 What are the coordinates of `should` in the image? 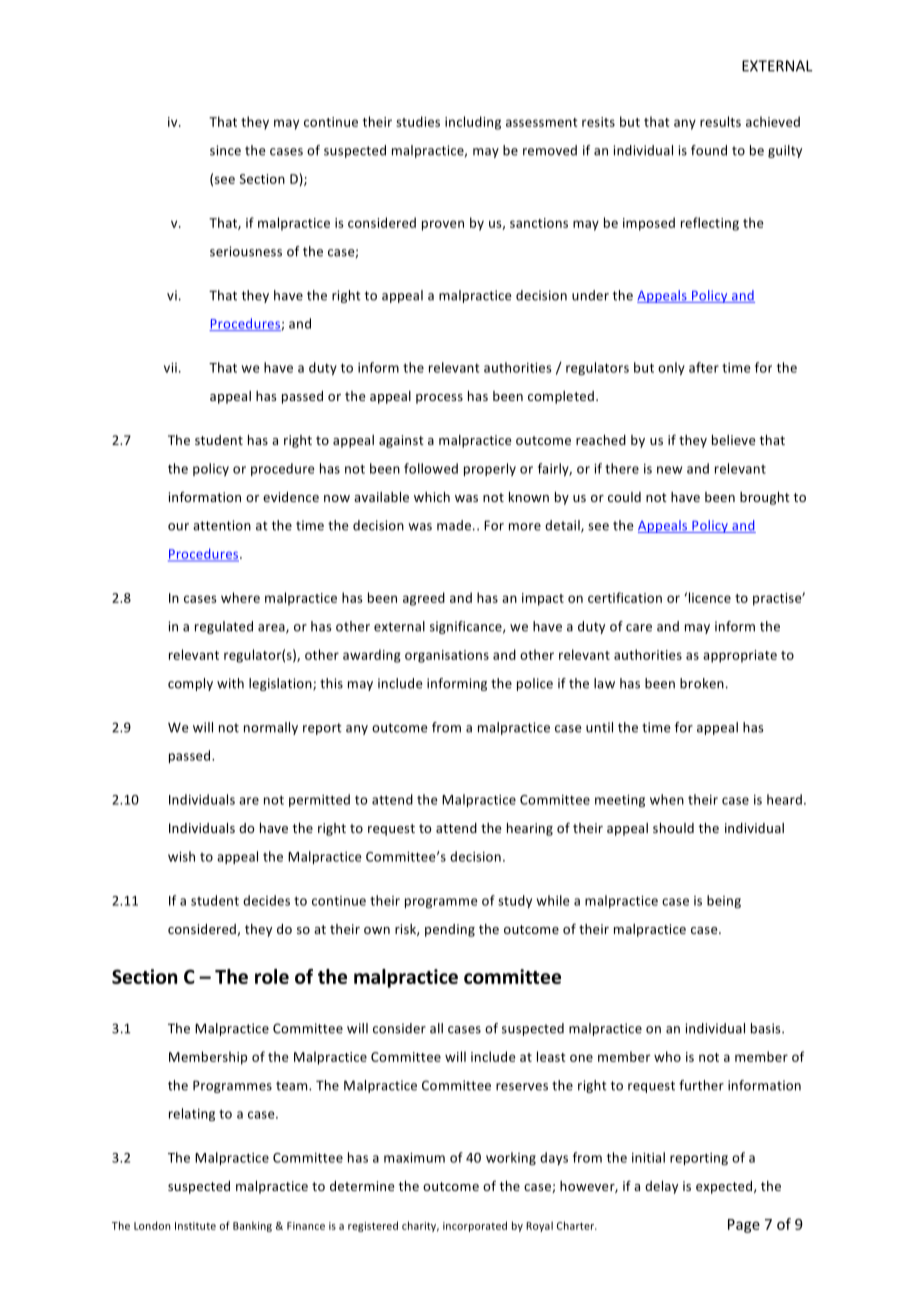 It's located at (673, 828).
